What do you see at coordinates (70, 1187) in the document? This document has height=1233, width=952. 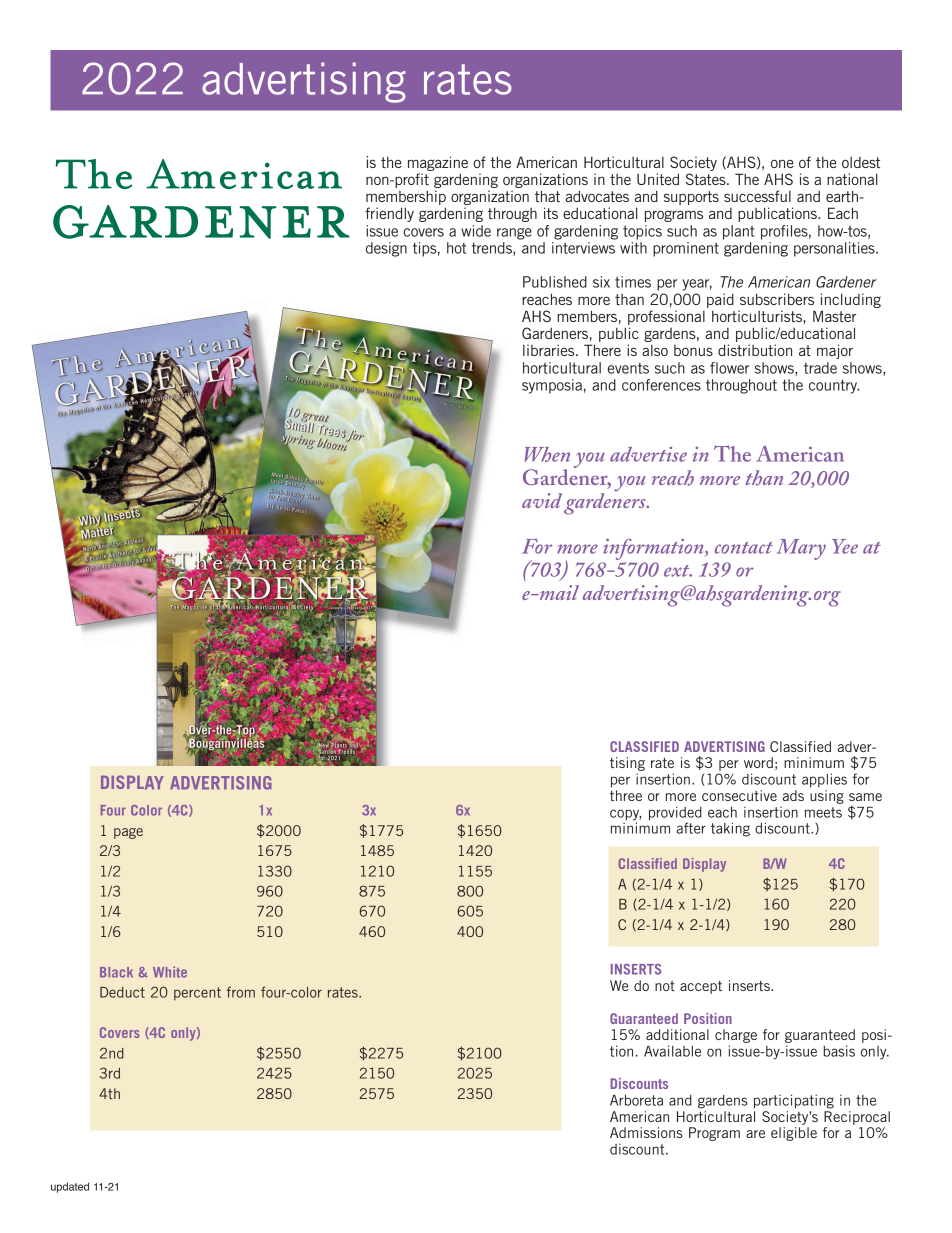 I see `updated` at bounding box center [70, 1187].
